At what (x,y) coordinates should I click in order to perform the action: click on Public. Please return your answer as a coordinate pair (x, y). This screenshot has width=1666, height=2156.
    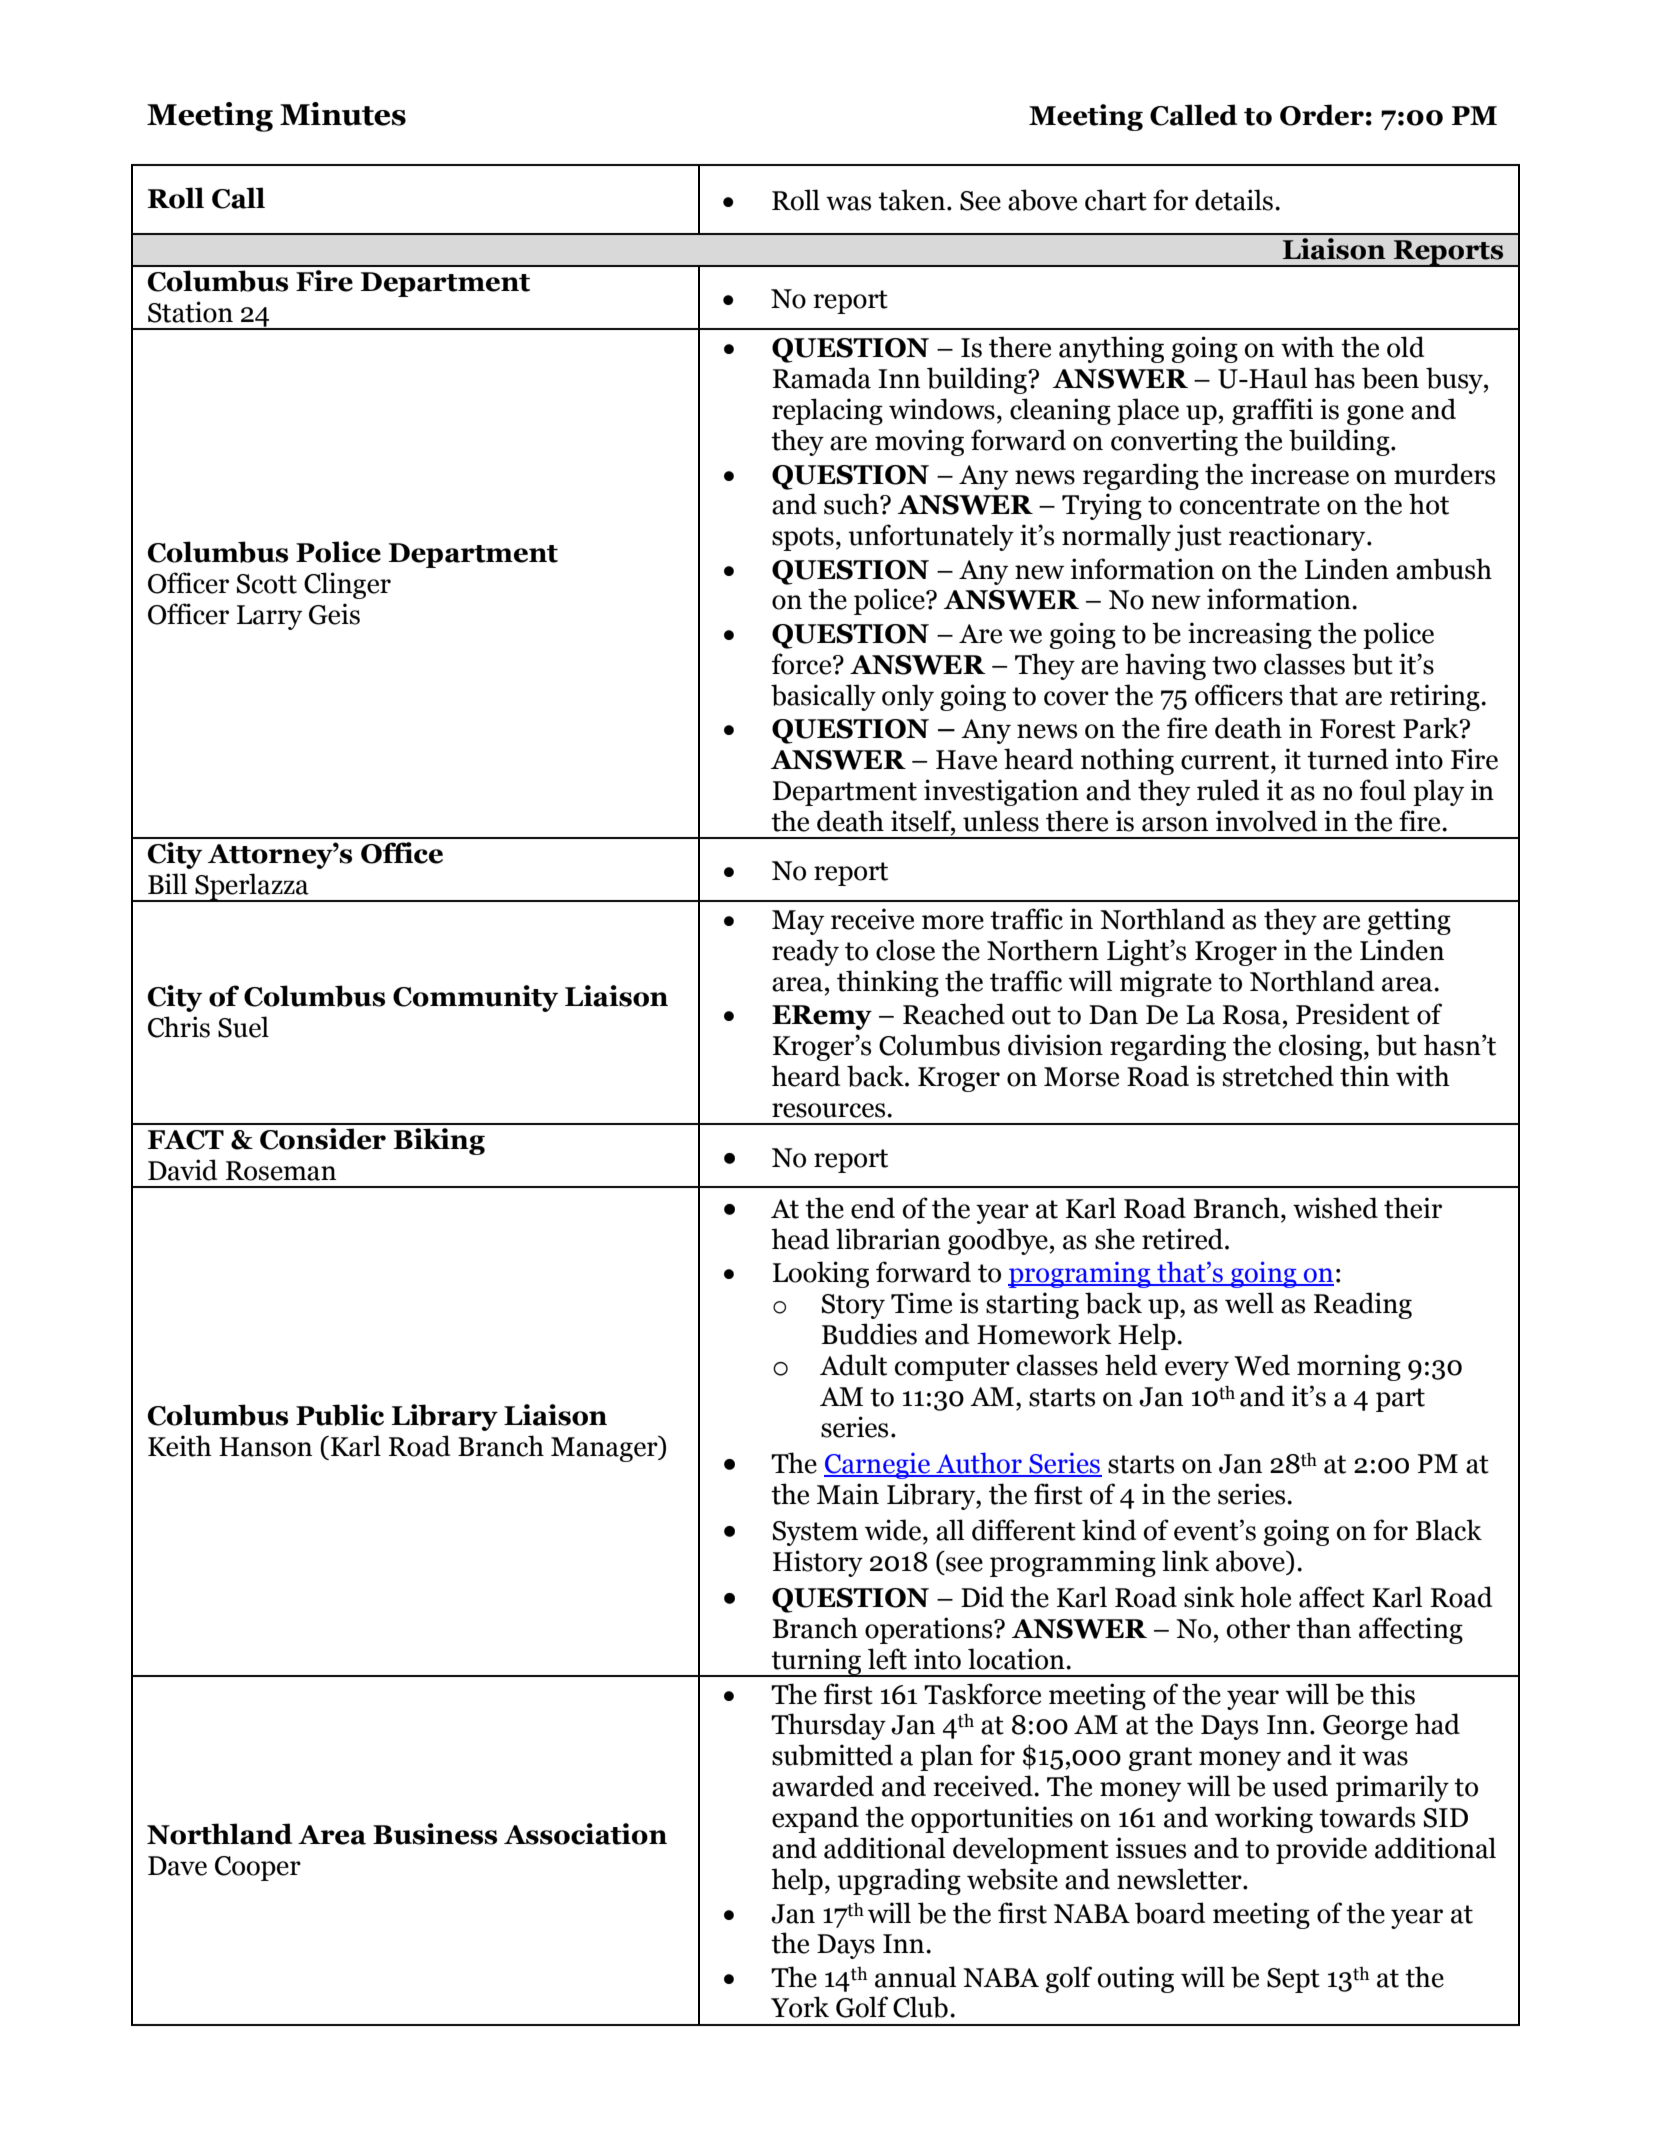
    Looking at the image, I should click on (340, 1415).
